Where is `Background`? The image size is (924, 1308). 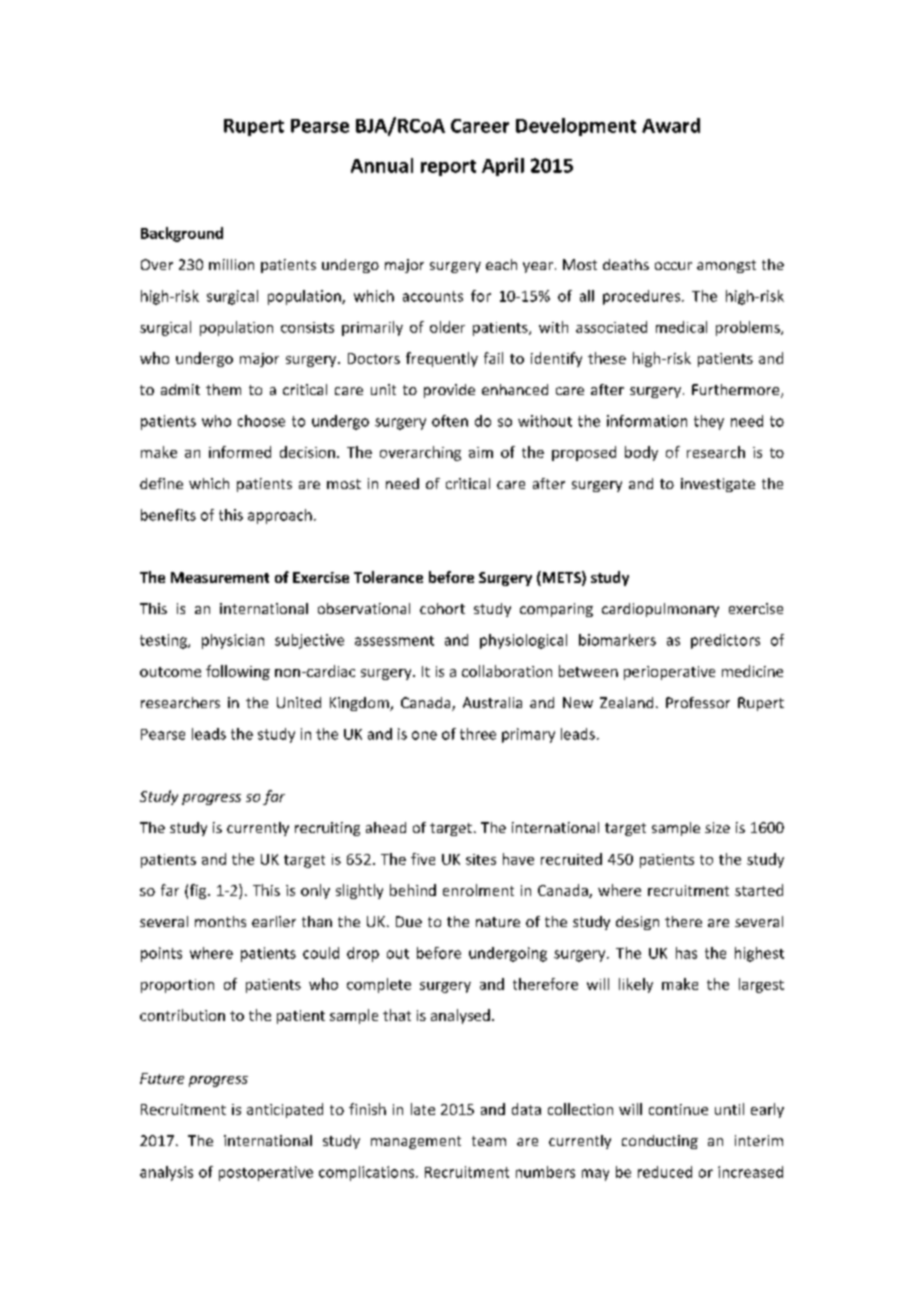 Background is located at coordinates (182, 234).
